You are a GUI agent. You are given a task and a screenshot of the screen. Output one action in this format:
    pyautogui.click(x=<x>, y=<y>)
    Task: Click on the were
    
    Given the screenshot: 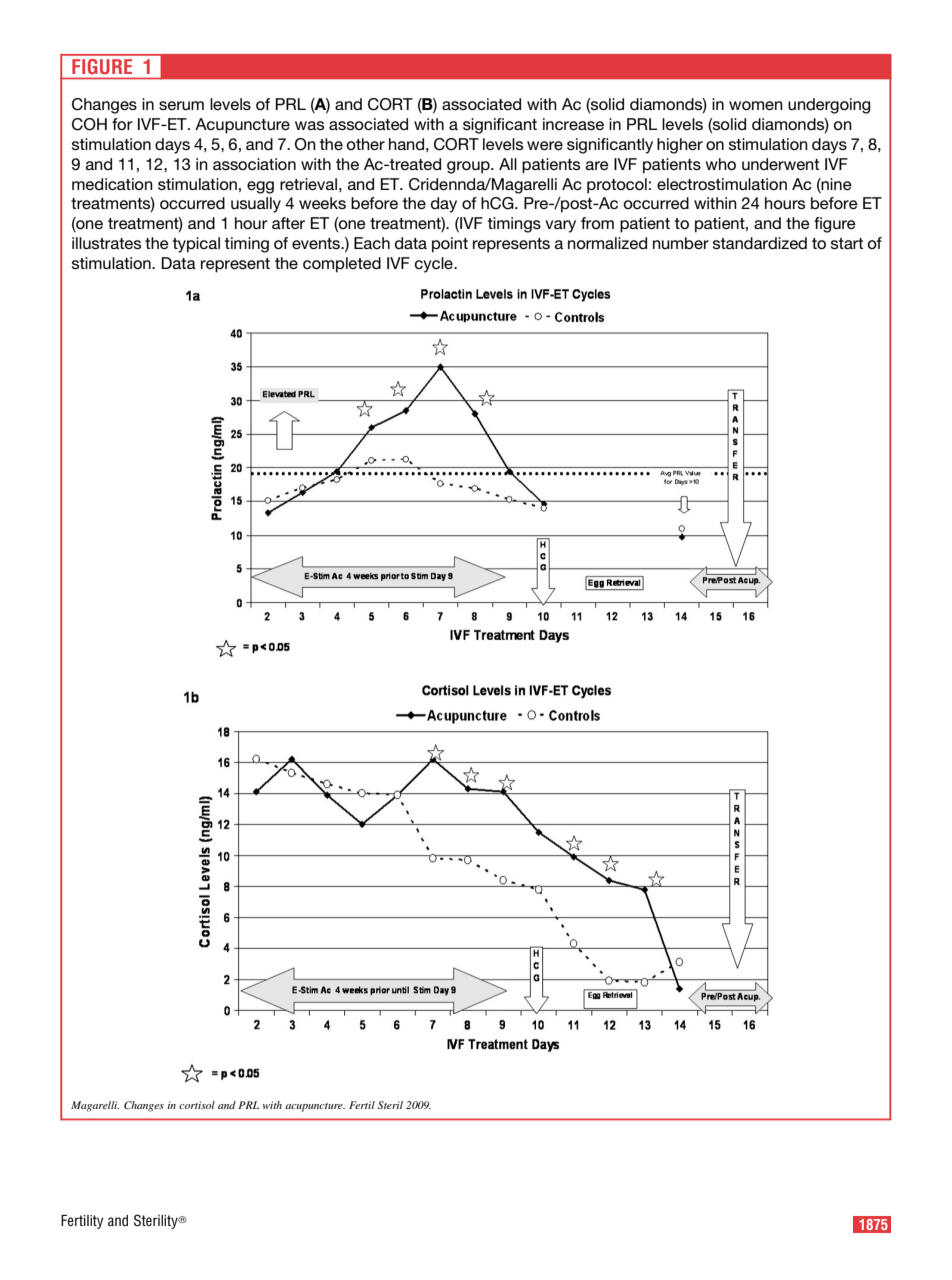 What is the action you would take?
    pyautogui.click(x=545, y=145)
